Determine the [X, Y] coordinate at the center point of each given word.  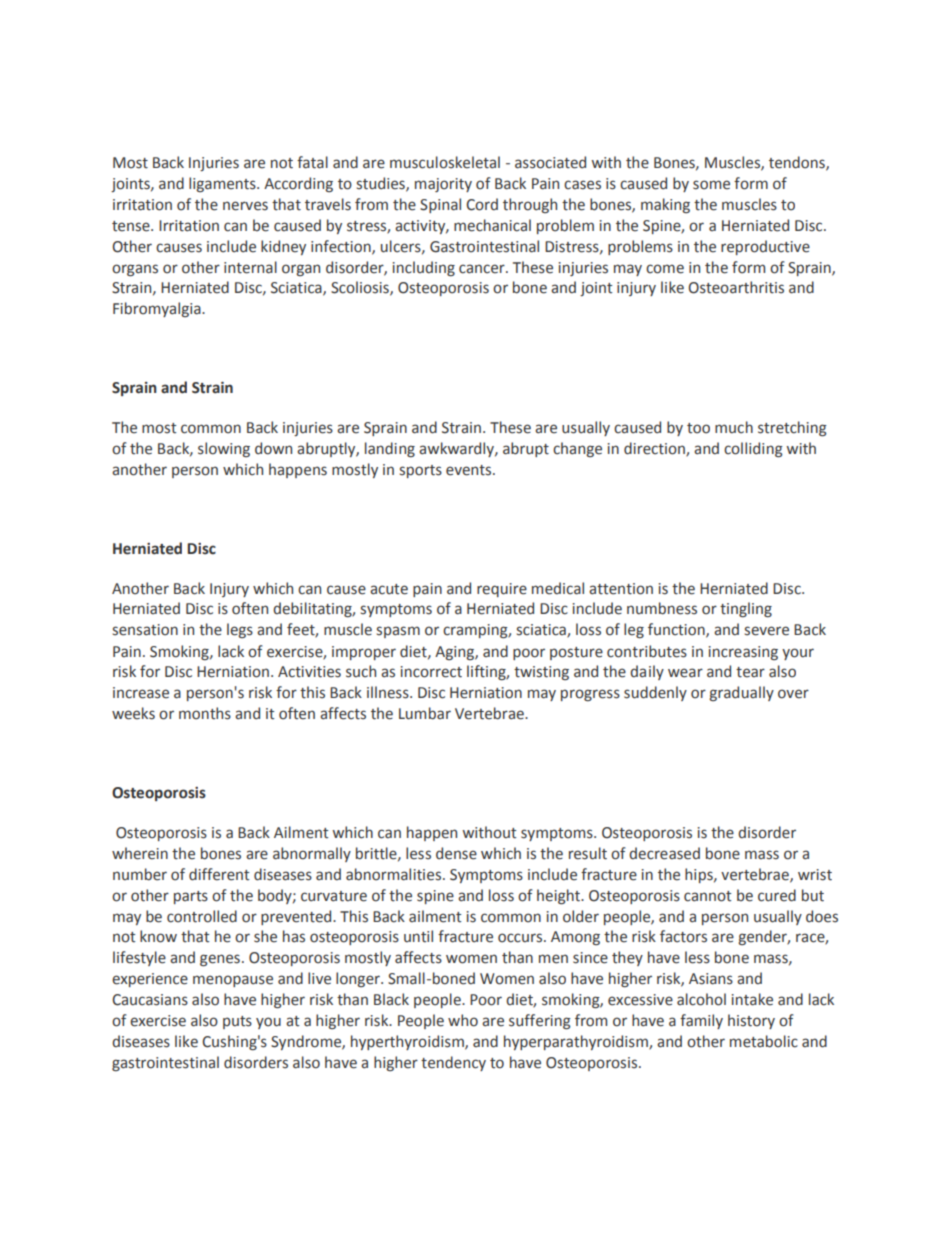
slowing [224, 449]
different [219, 874]
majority [443, 185]
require [502, 590]
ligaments [223, 184]
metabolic [764, 1041]
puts [237, 1022]
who [463, 1020]
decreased [664, 853]
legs [240, 630]
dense [456, 853]
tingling [746, 609]
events [470, 470]
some [711, 185]
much [734, 427]
